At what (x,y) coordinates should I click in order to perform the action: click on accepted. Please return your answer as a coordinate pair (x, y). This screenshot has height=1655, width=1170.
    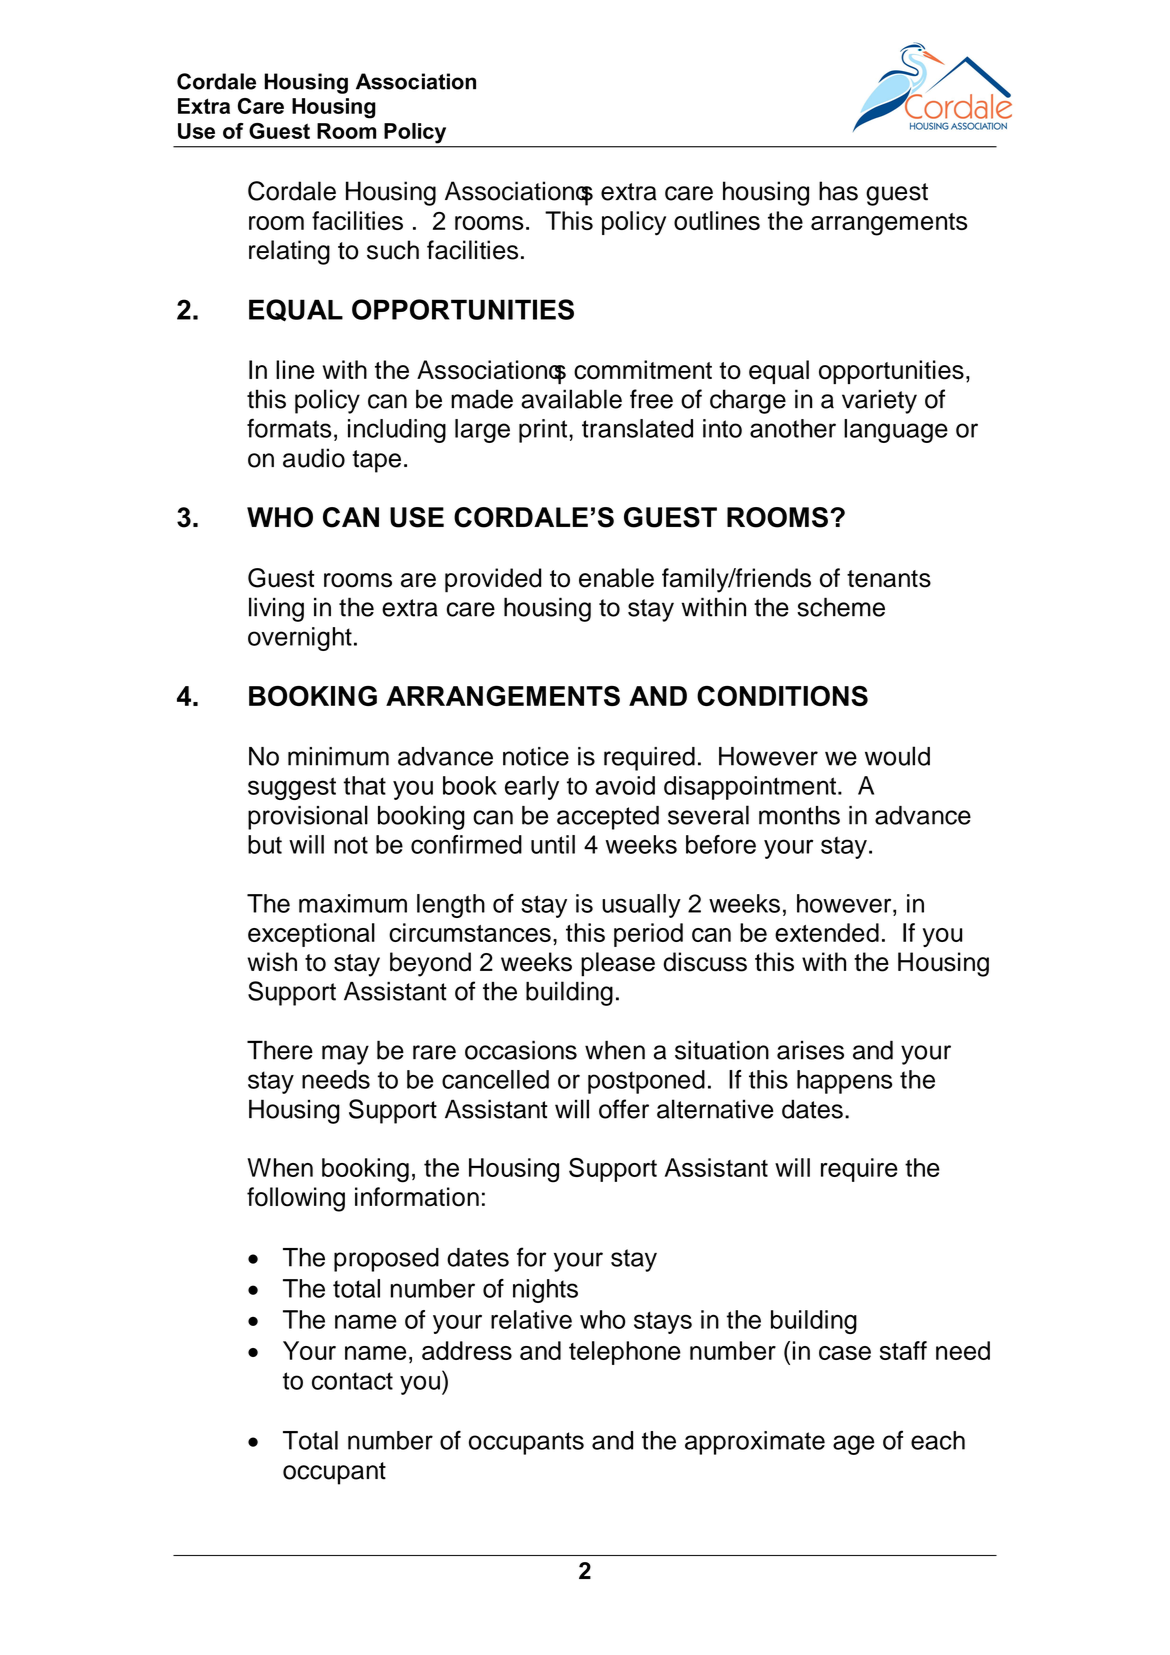
    Looking at the image, I should click on (608, 818).
